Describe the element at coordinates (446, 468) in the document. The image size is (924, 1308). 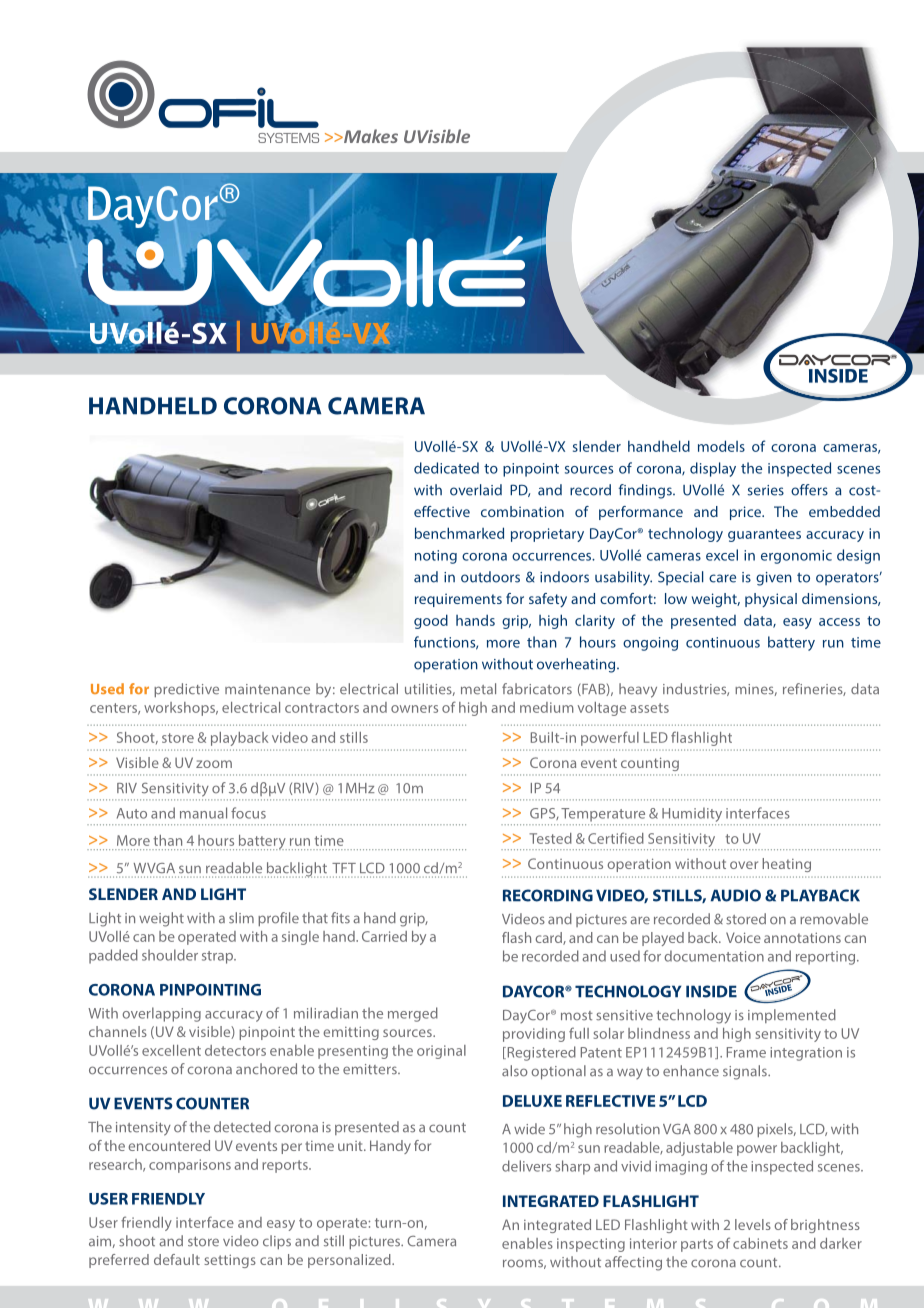
I see `dedicated` at that location.
